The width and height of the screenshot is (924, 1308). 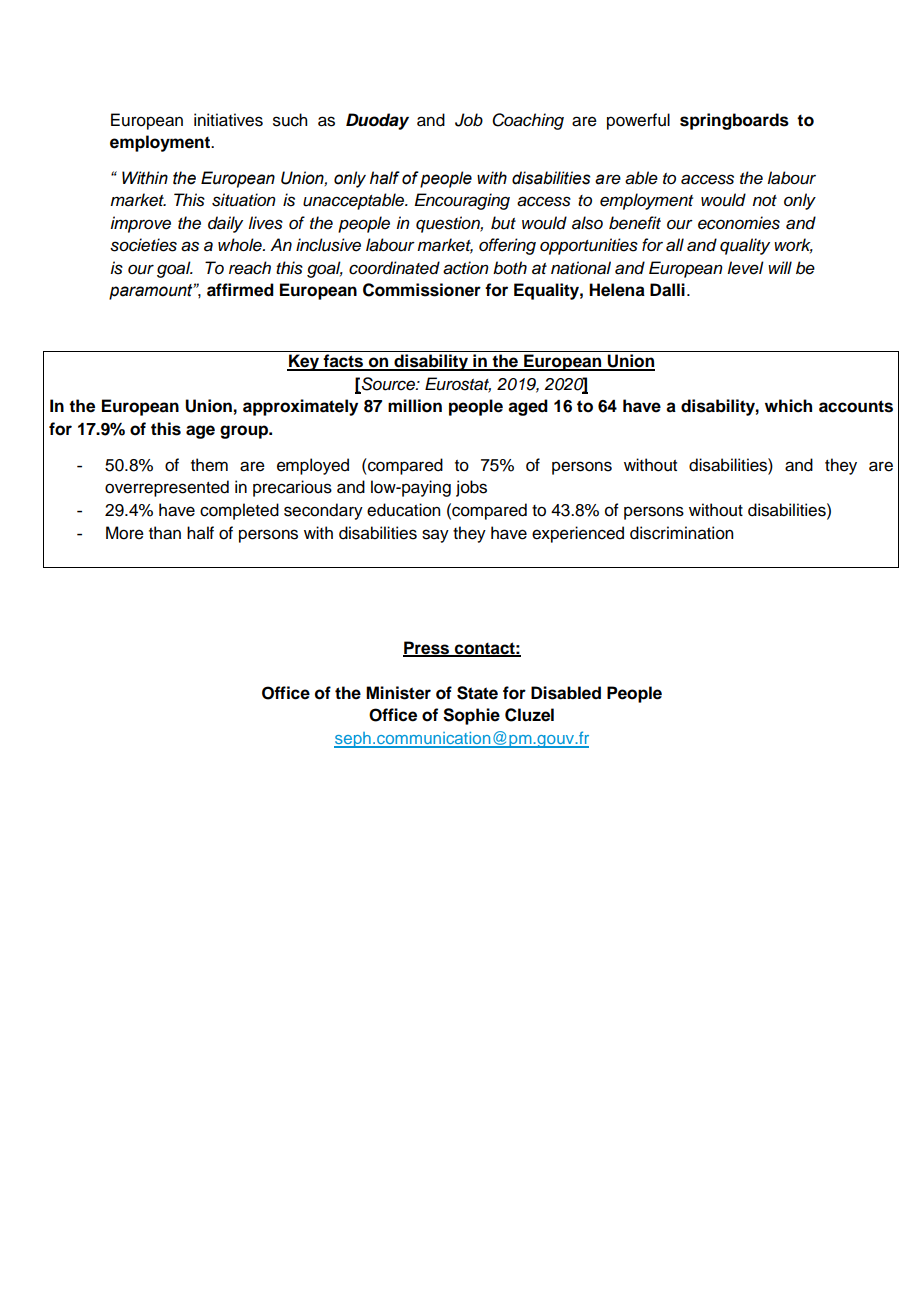 What do you see at coordinates (228, 120) in the screenshot?
I see `initiatives` at bounding box center [228, 120].
